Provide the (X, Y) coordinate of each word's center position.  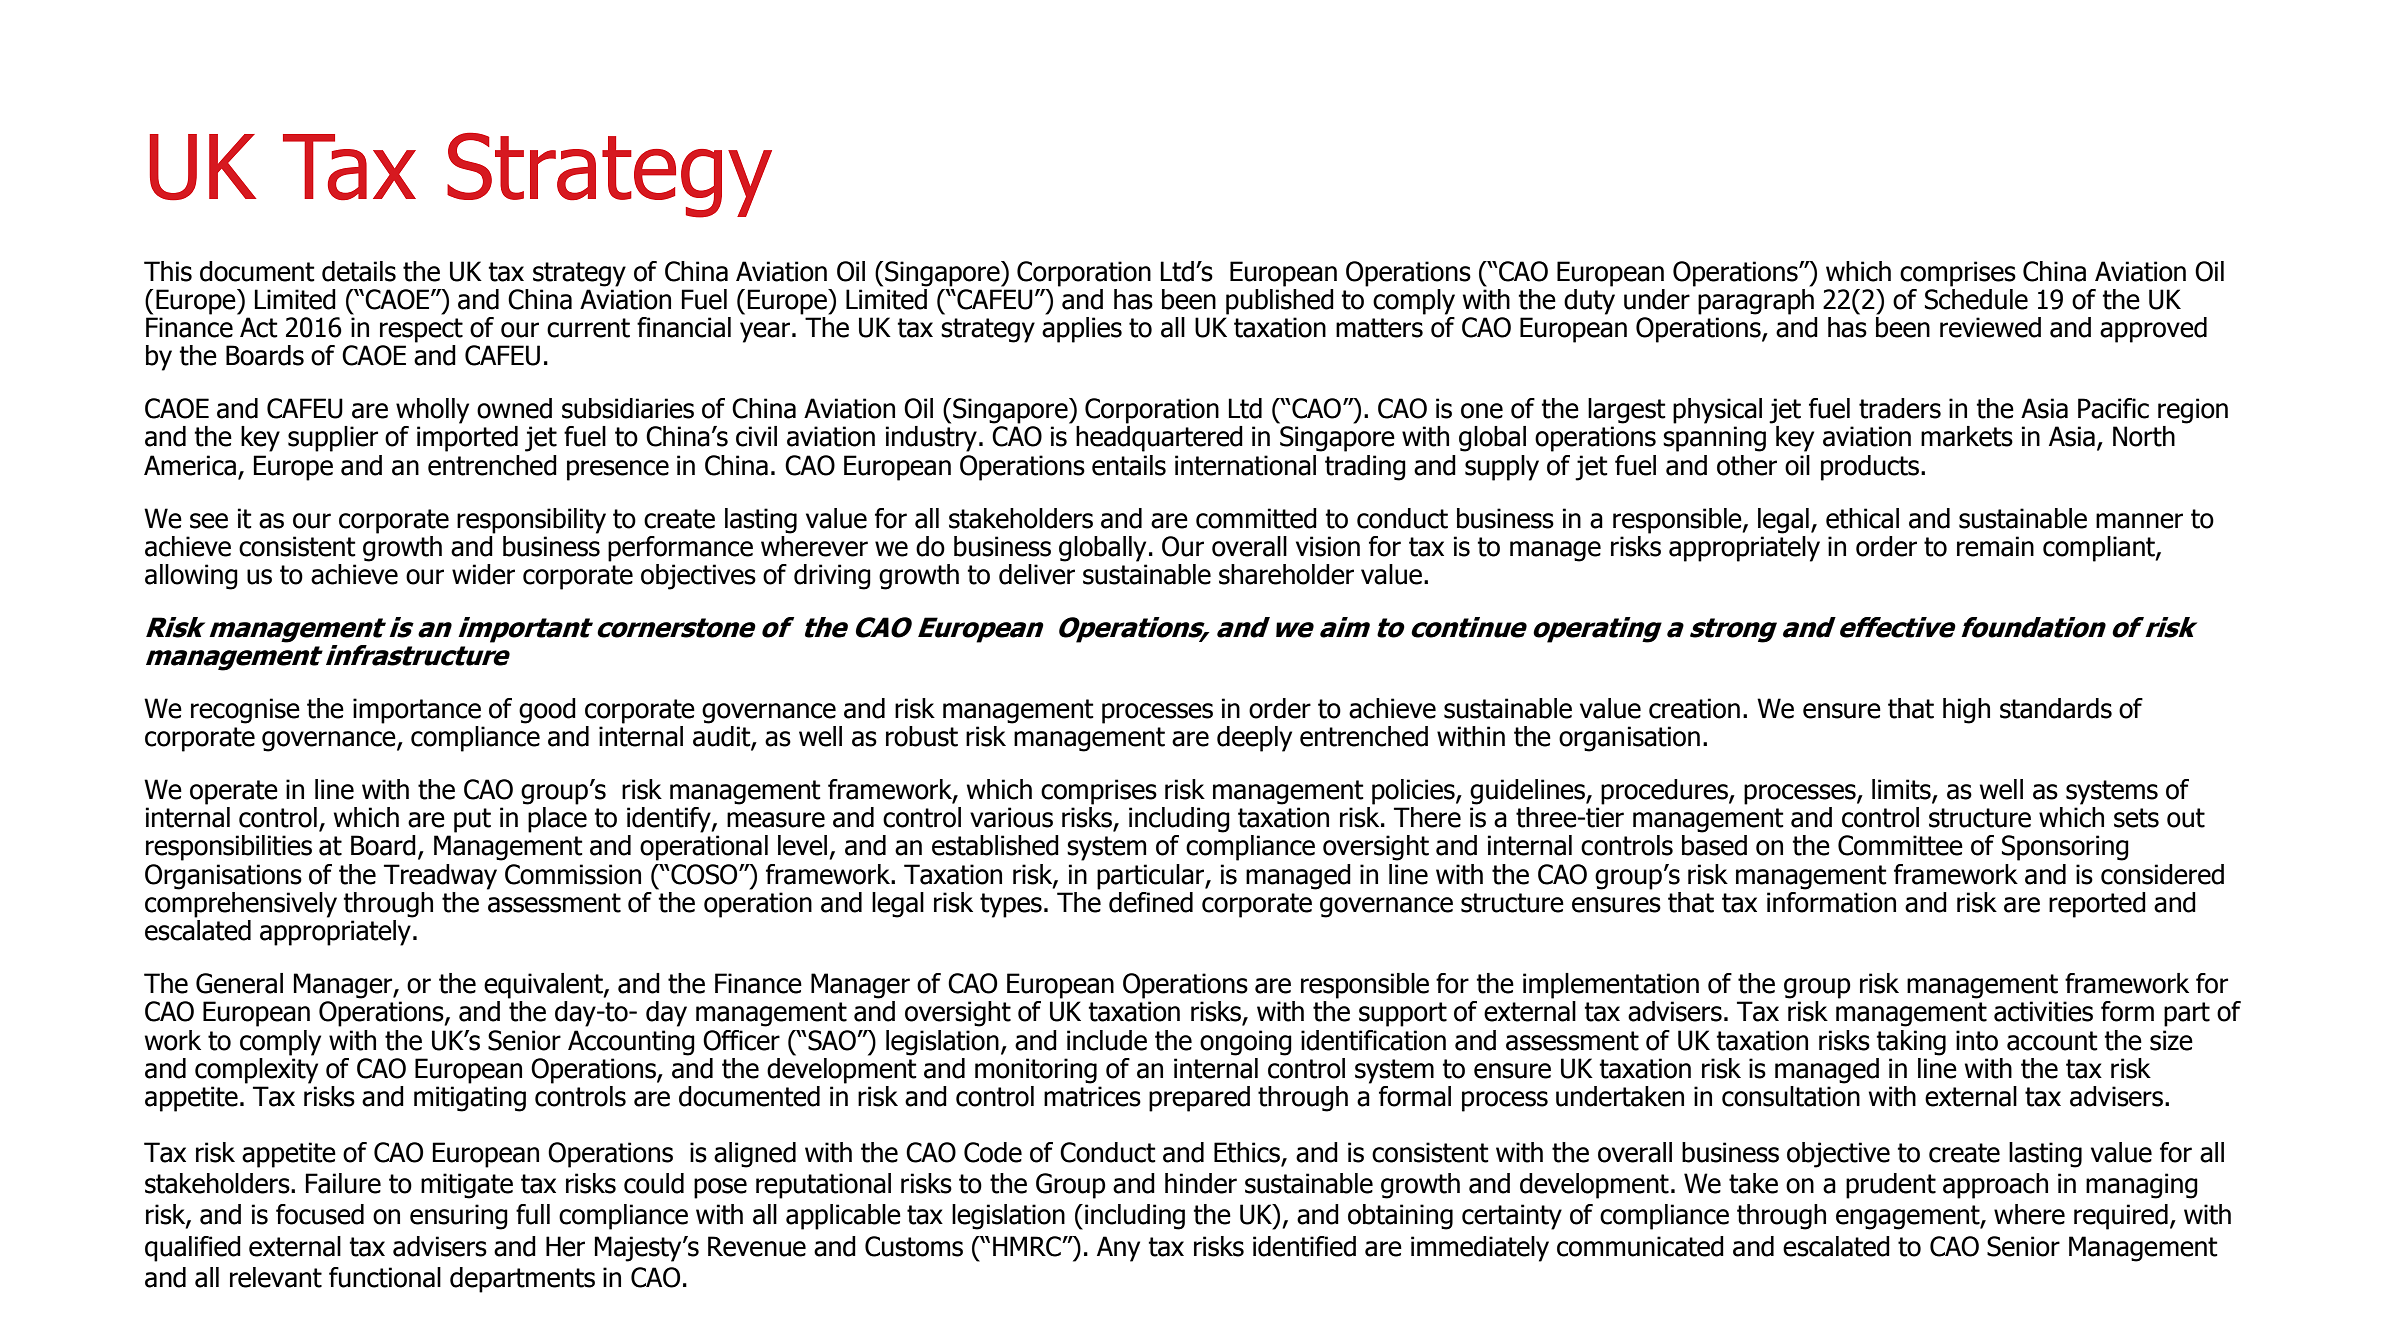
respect (421, 330)
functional (385, 1277)
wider (483, 574)
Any (1118, 1249)
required (2121, 1217)
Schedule (1976, 298)
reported (2097, 905)
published (1280, 300)
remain (1995, 546)
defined (1151, 902)
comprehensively (241, 903)
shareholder (1286, 574)
